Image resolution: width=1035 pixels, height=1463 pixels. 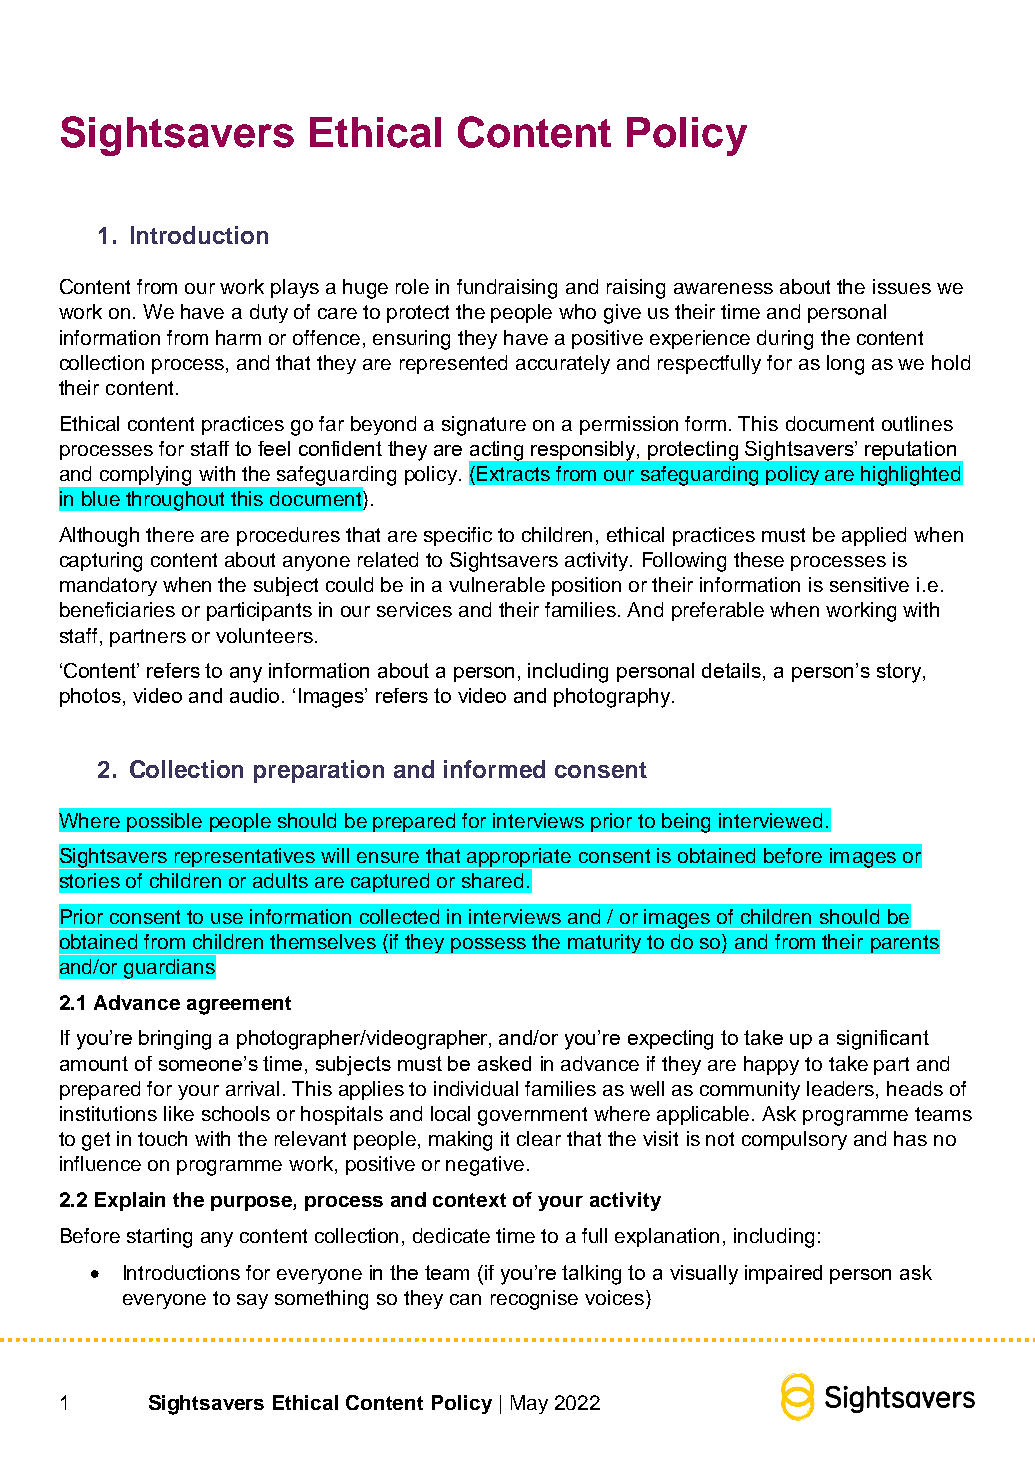 I want to click on story, so click(x=899, y=673).
